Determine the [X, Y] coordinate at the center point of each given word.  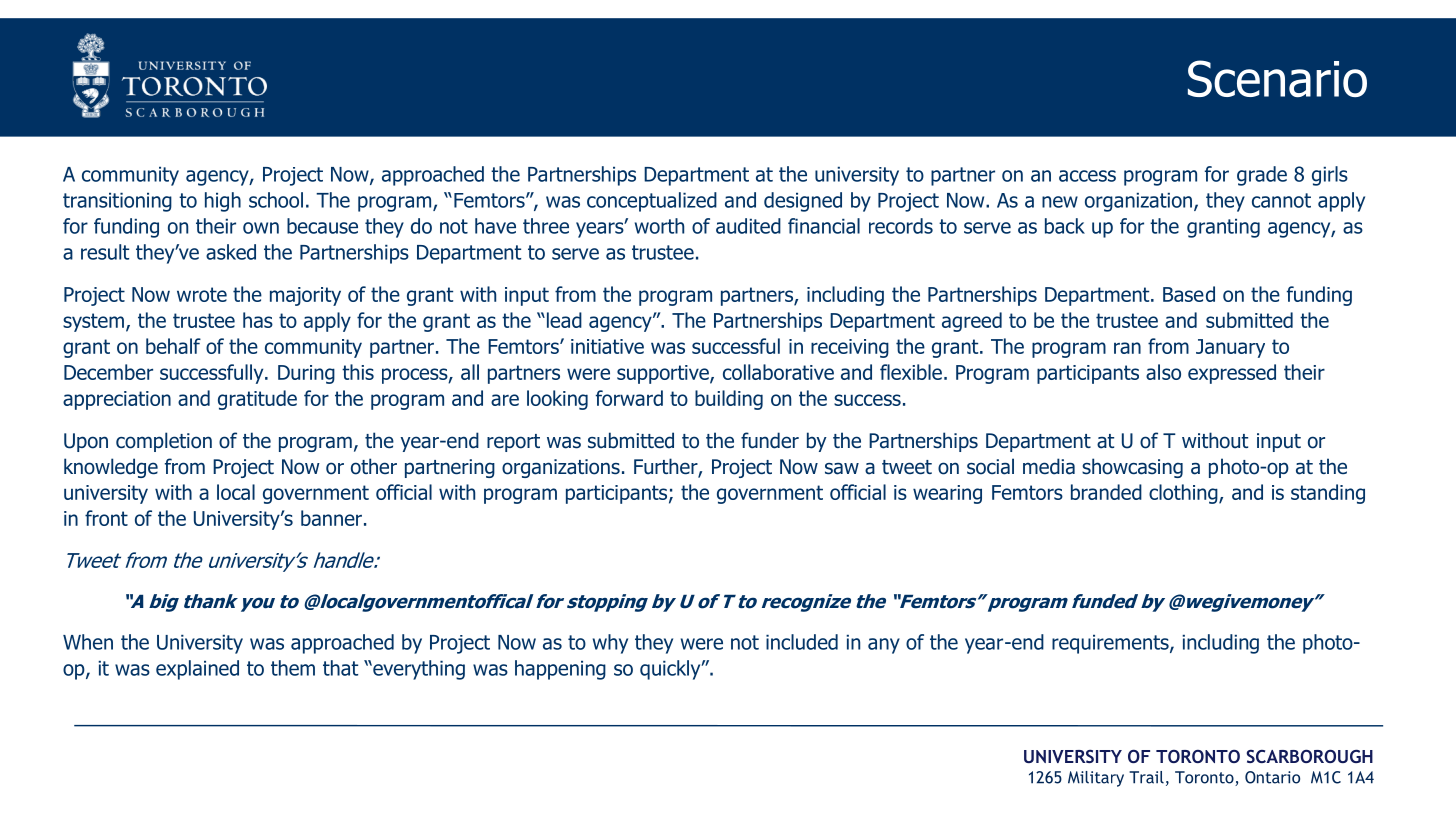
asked [231, 252]
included [802, 642]
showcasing [1132, 468]
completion [164, 442]
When [88, 642]
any [884, 646]
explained [197, 670]
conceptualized [652, 202]
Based [1189, 294]
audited [748, 226]
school [276, 200]
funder [770, 440]
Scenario [1277, 78]
